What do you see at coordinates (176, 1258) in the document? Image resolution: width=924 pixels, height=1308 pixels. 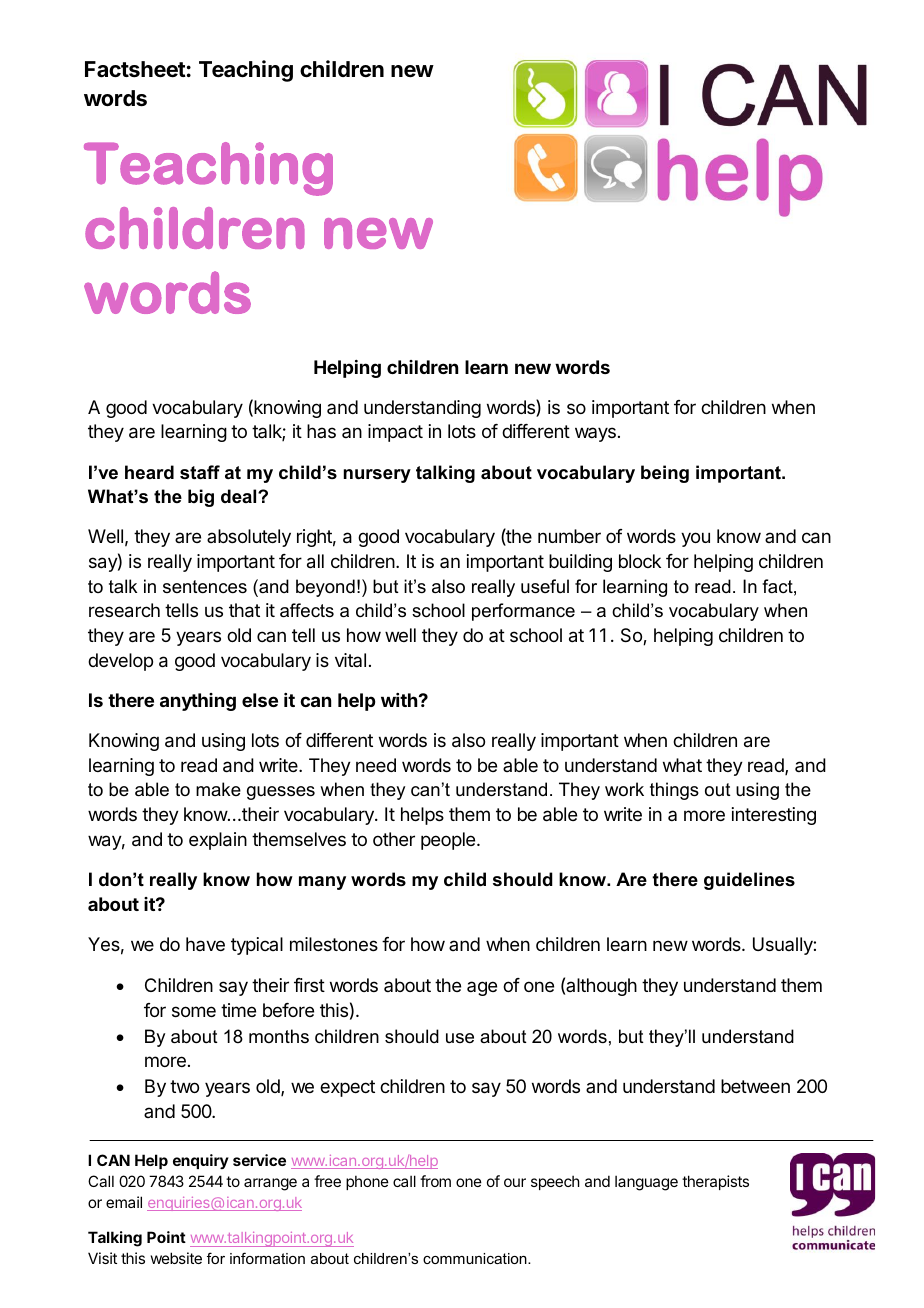 I see `website` at bounding box center [176, 1258].
